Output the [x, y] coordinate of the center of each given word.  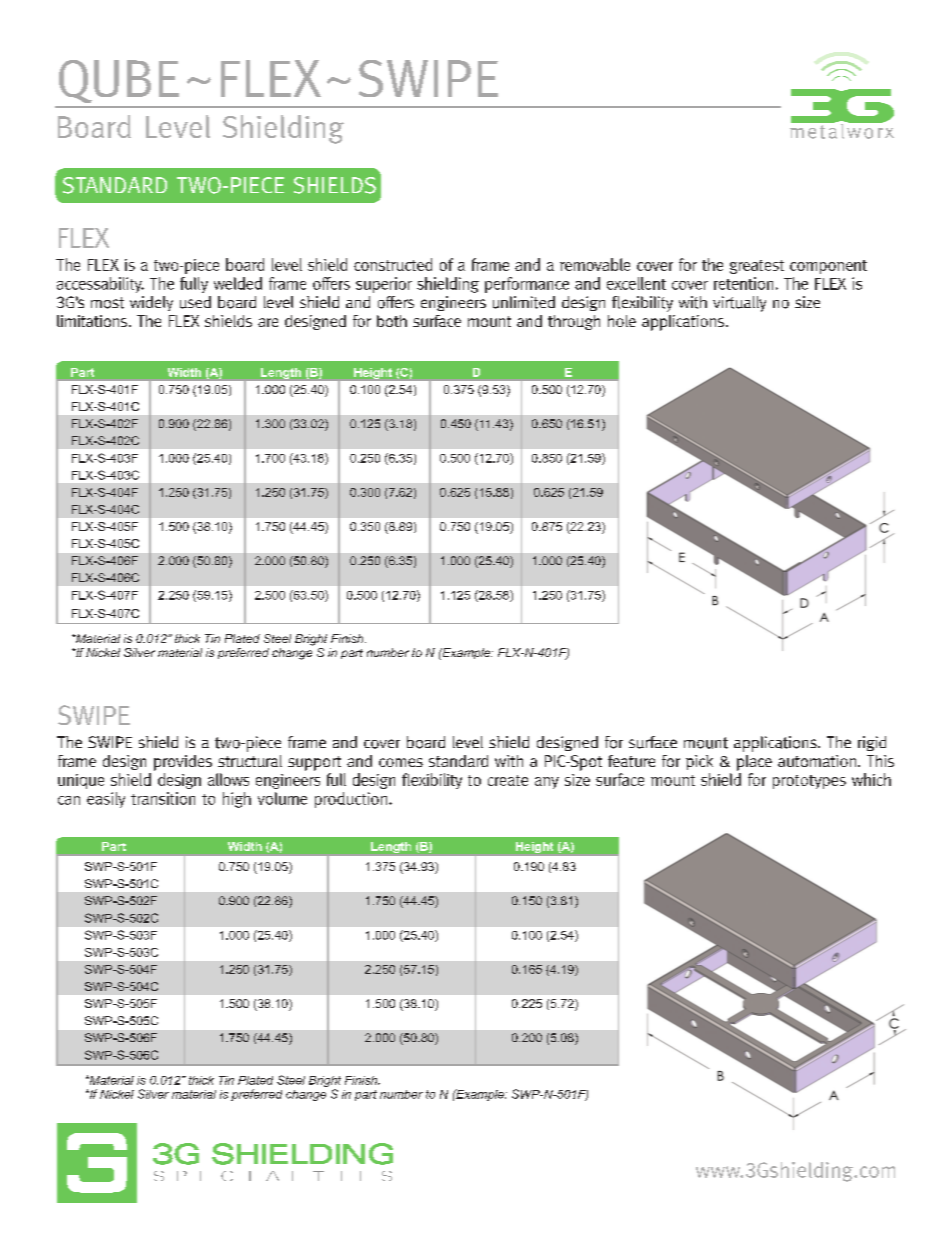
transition [163, 798]
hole [622, 321]
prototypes [809, 782]
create [508, 780]
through [574, 322]
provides [183, 763]
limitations [93, 321]
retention [743, 283]
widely [151, 303]
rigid [872, 743]
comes [401, 762]
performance [527, 285]
